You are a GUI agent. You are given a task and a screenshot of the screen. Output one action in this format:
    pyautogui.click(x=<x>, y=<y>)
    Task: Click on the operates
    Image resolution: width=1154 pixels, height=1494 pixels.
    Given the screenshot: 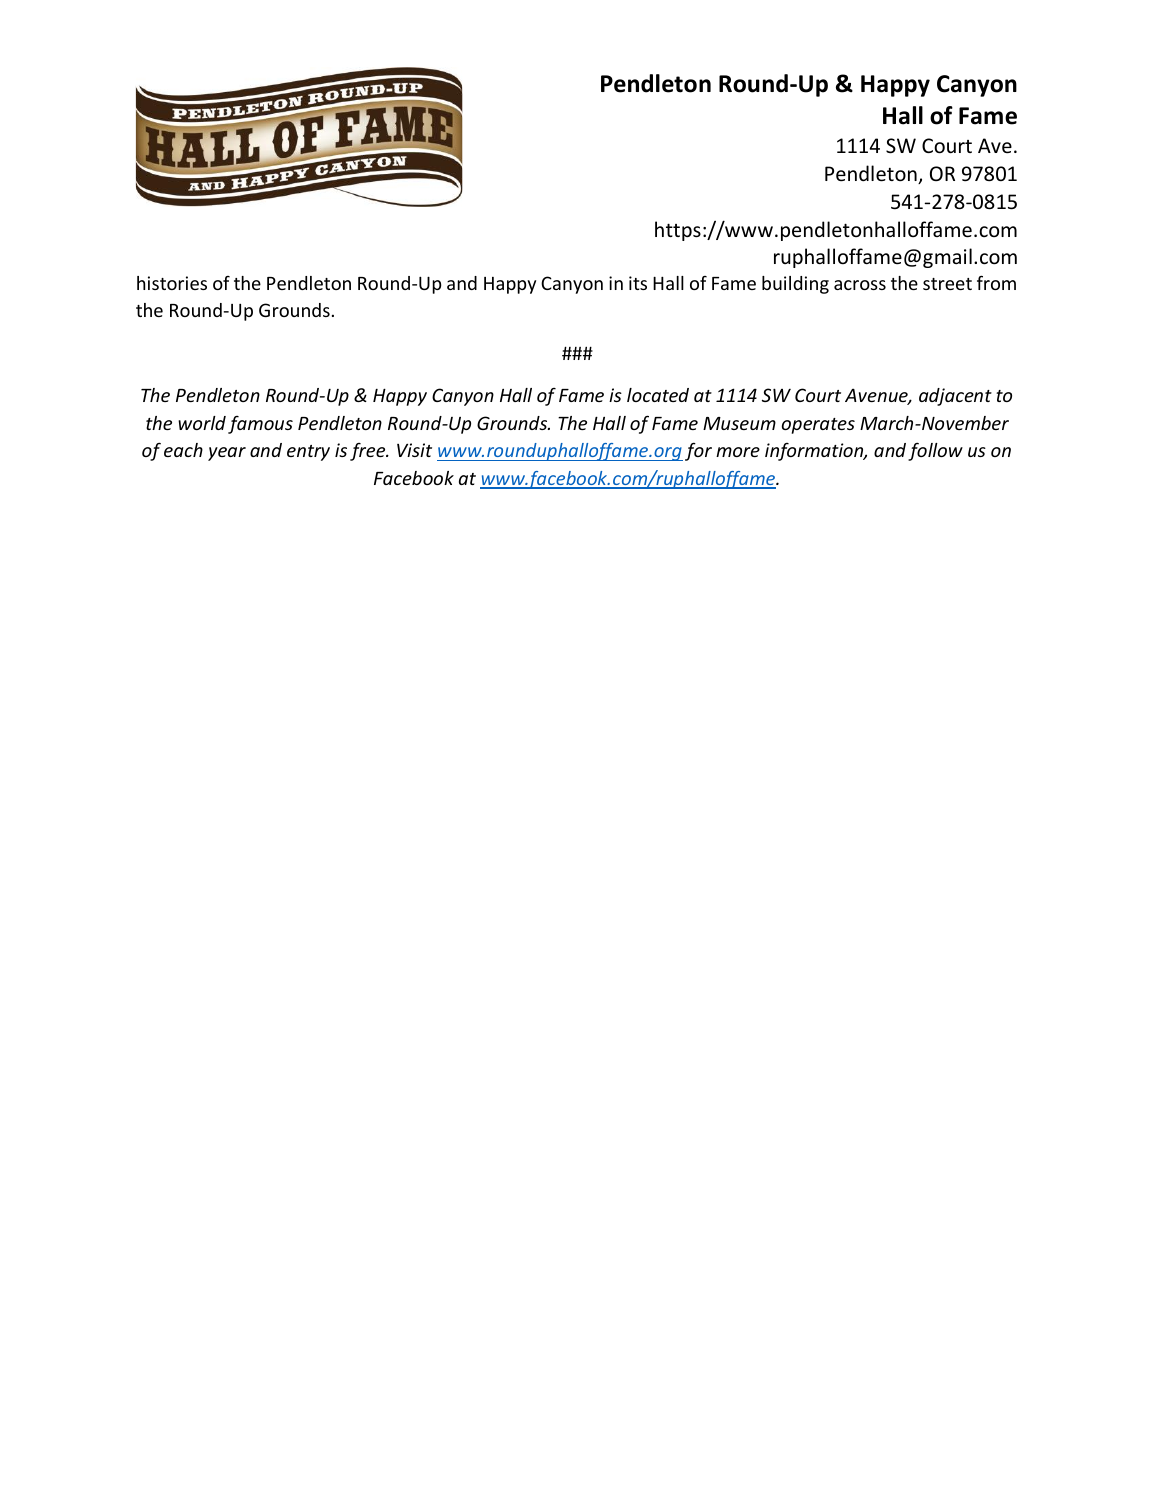 What is the action you would take?
    pyautogui.click(x=818, y=426)
